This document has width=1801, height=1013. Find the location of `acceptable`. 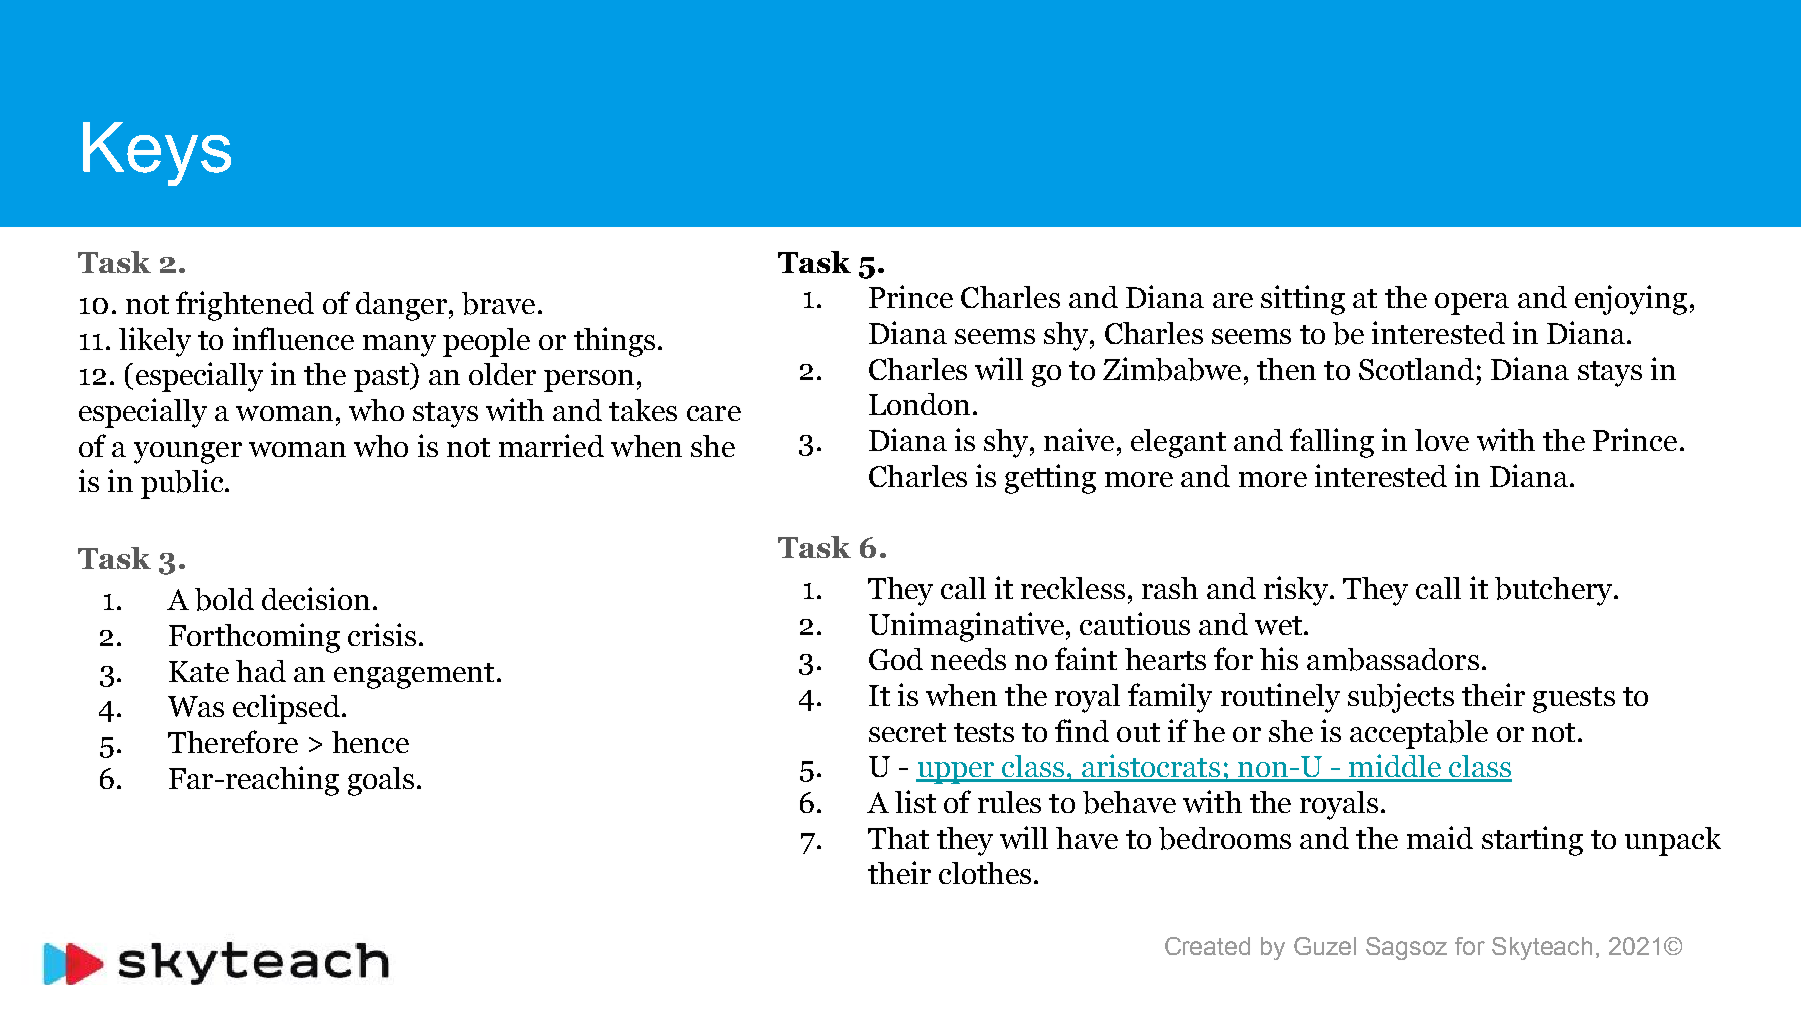

acceptable is located at coordinates (1419, 734).
